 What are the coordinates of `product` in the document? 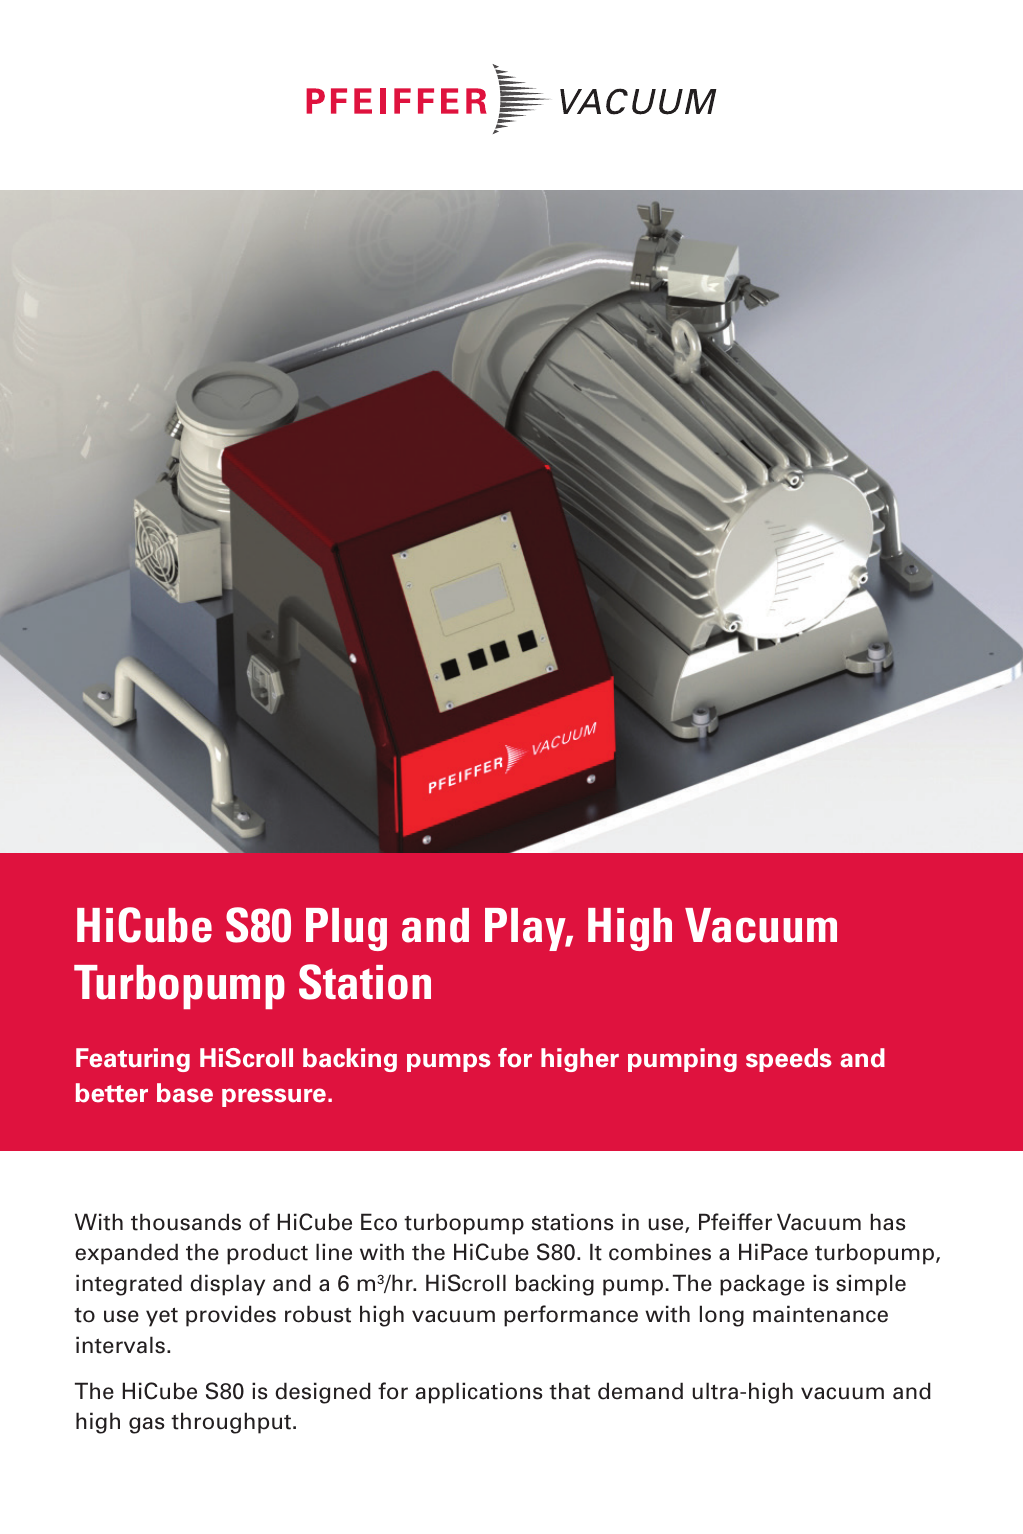 It's located at (267, 1254).
